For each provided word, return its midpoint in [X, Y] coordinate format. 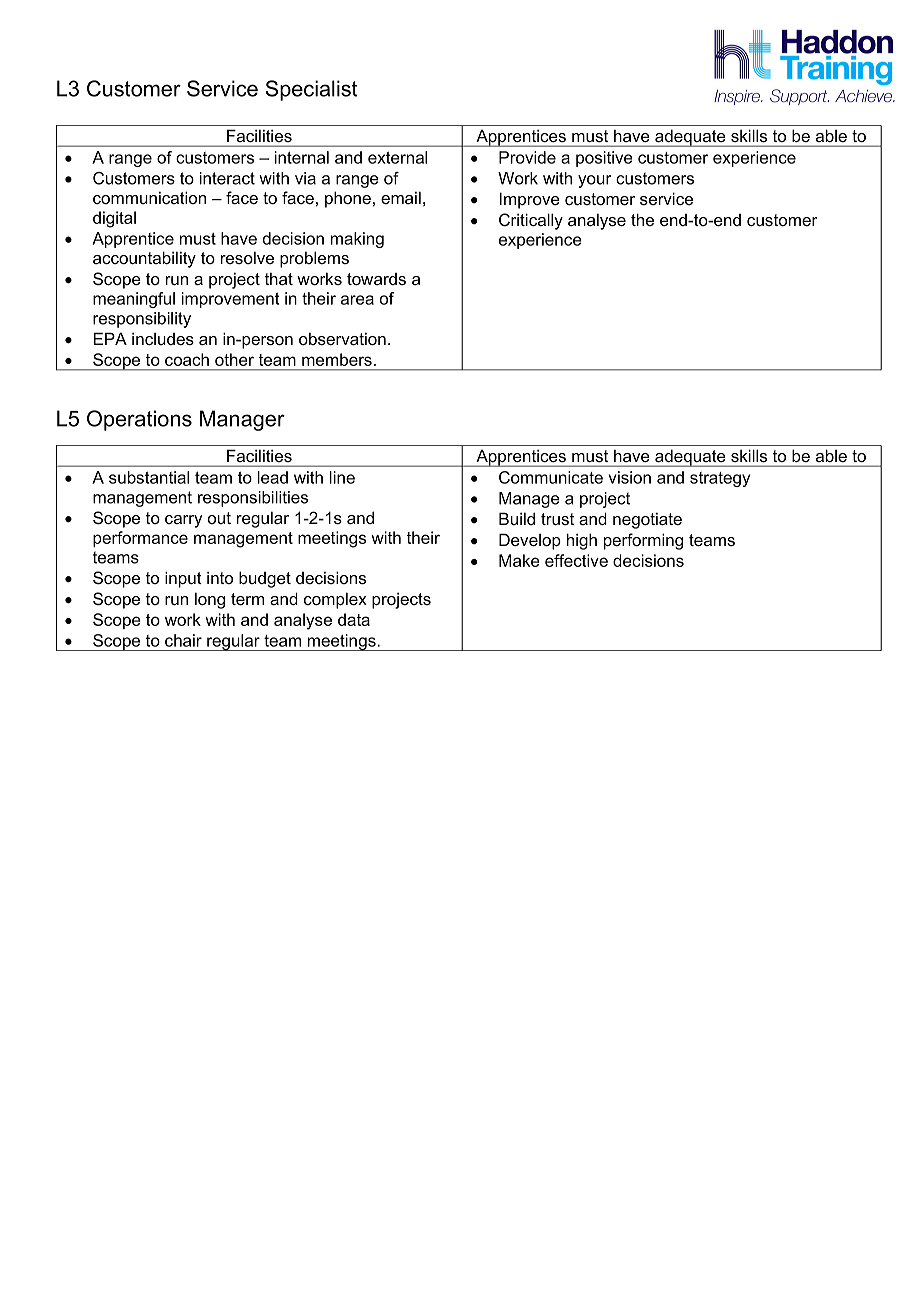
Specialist [312, 90]
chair [183, 640]
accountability [144, 259]
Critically [531, 221]
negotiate [647, 521]
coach [187, 359]
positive [604, 159]
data [354, 619]
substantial [149, 477]
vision [629, 477]
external [397, 157]
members [337, 359]
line [342, 477]
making [357, 240]
